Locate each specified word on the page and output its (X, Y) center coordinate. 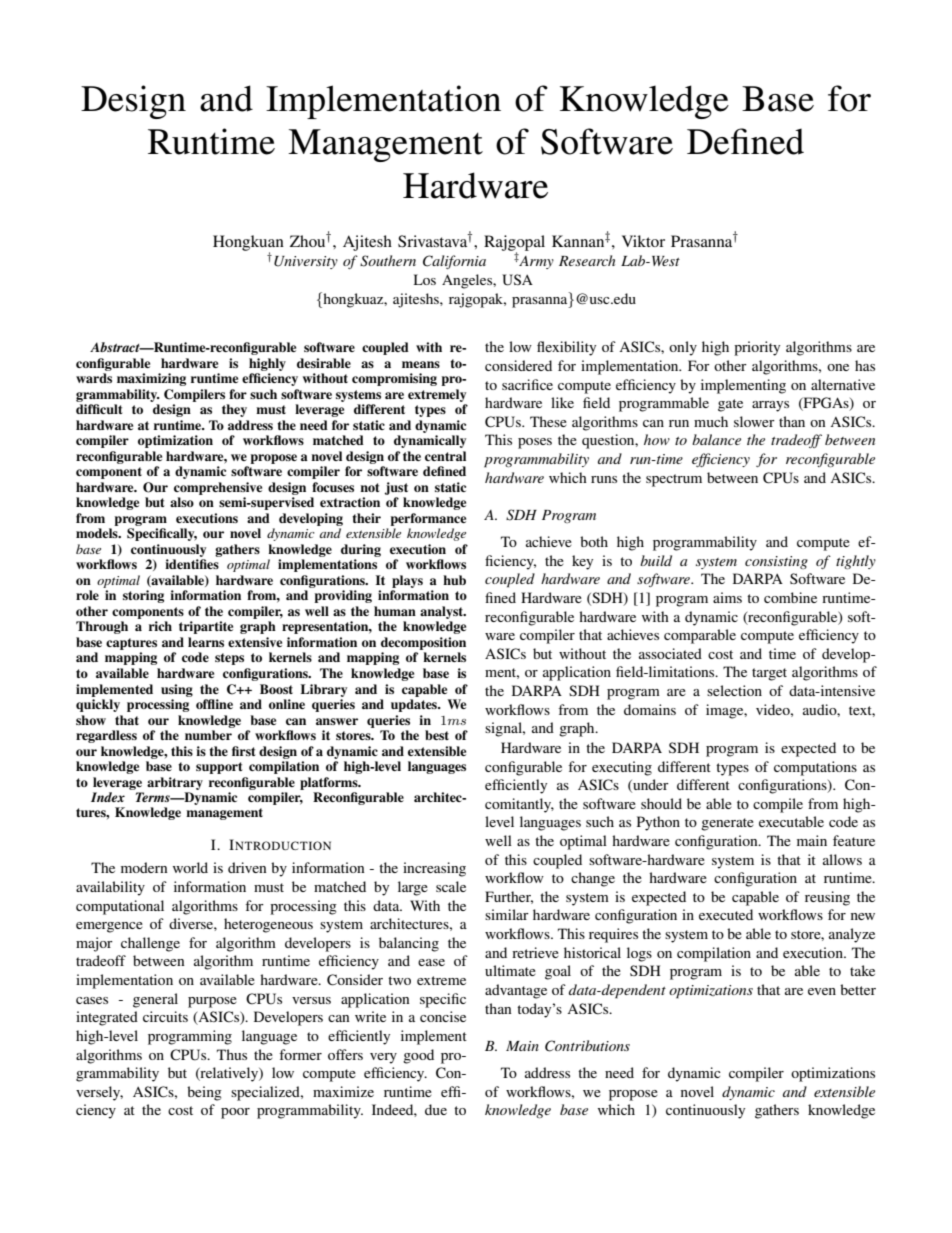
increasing (434, 869)
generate (727, 824)
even (822, 991)
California (454, 262)
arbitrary (175, 783)
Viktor (643, 241)
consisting (776, 562)
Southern (388, 261)
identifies (192, 564)
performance (428, 519)
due (436, 1109)
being (204, 1093)
